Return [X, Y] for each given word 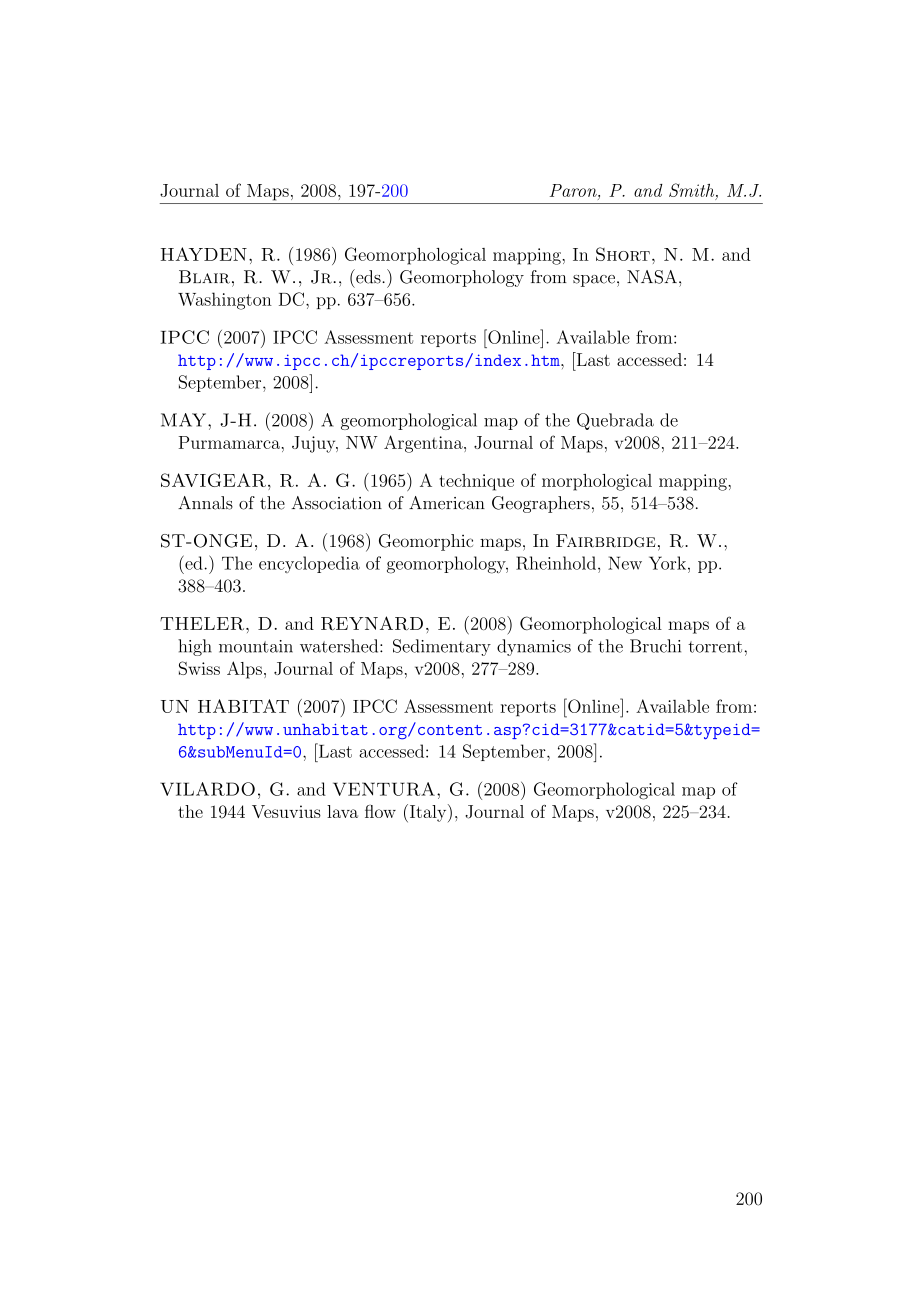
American [447, 503]
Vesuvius [286, 811]
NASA [652, 277]
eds [368, 276]
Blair [204, 277]
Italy [428, 813]
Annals [205, 503]
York [667, 563]
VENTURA [384, 789]
